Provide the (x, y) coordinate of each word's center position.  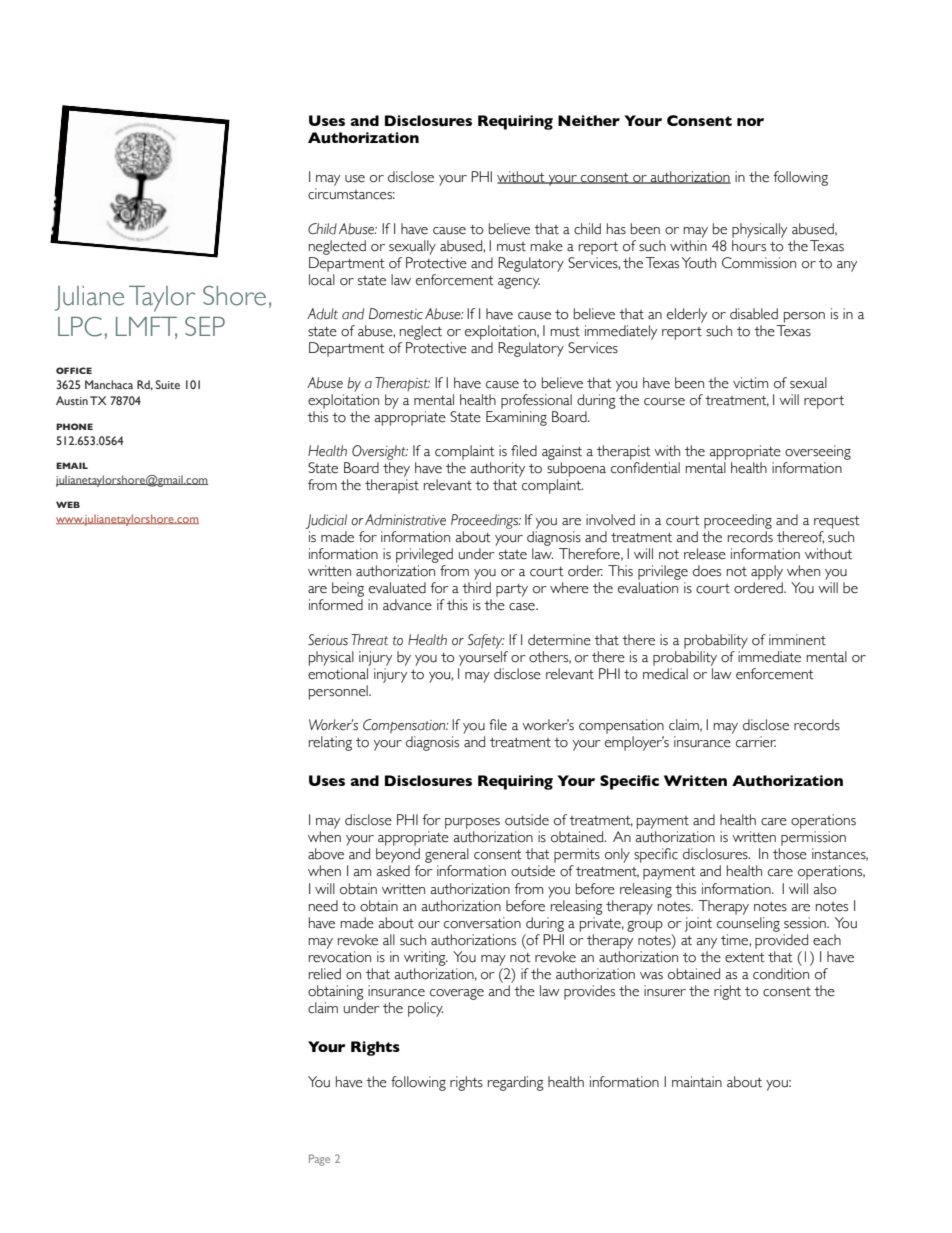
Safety (486, 641)
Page (319, 1160)
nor (750, 122)
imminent (797, 640)
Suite (167, 384)
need (323, 906)
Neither (589, 120)
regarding (516, 1083)
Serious (328, 640)
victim (750, 383)
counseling (748, 924)
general (447, 855)
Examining (516, 418)
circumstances (351, 194)
